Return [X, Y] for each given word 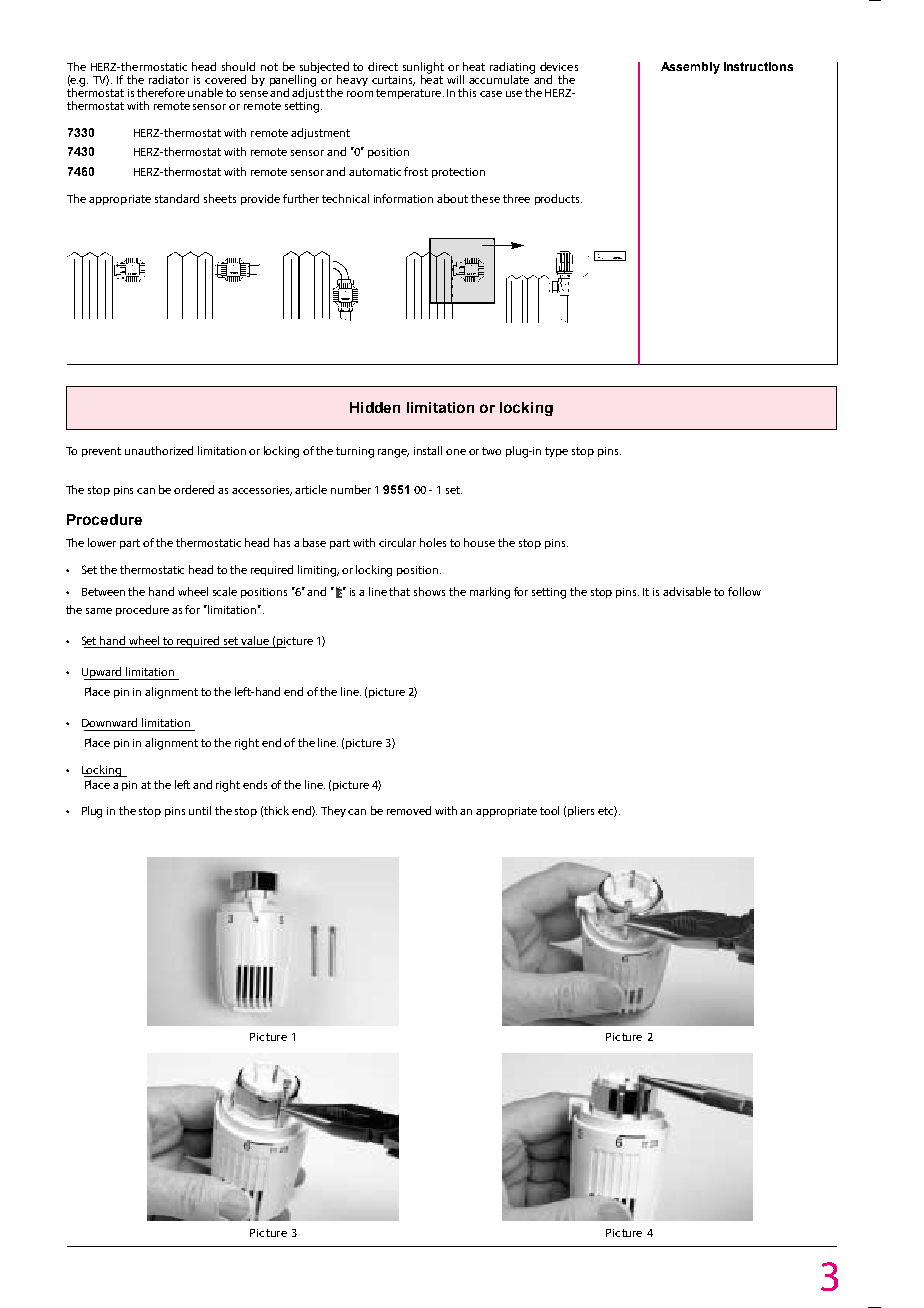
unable [205, 92]
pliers [581, 811]
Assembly [690, 68]
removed [409, 810]
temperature [410, 94]
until [200, 810]
